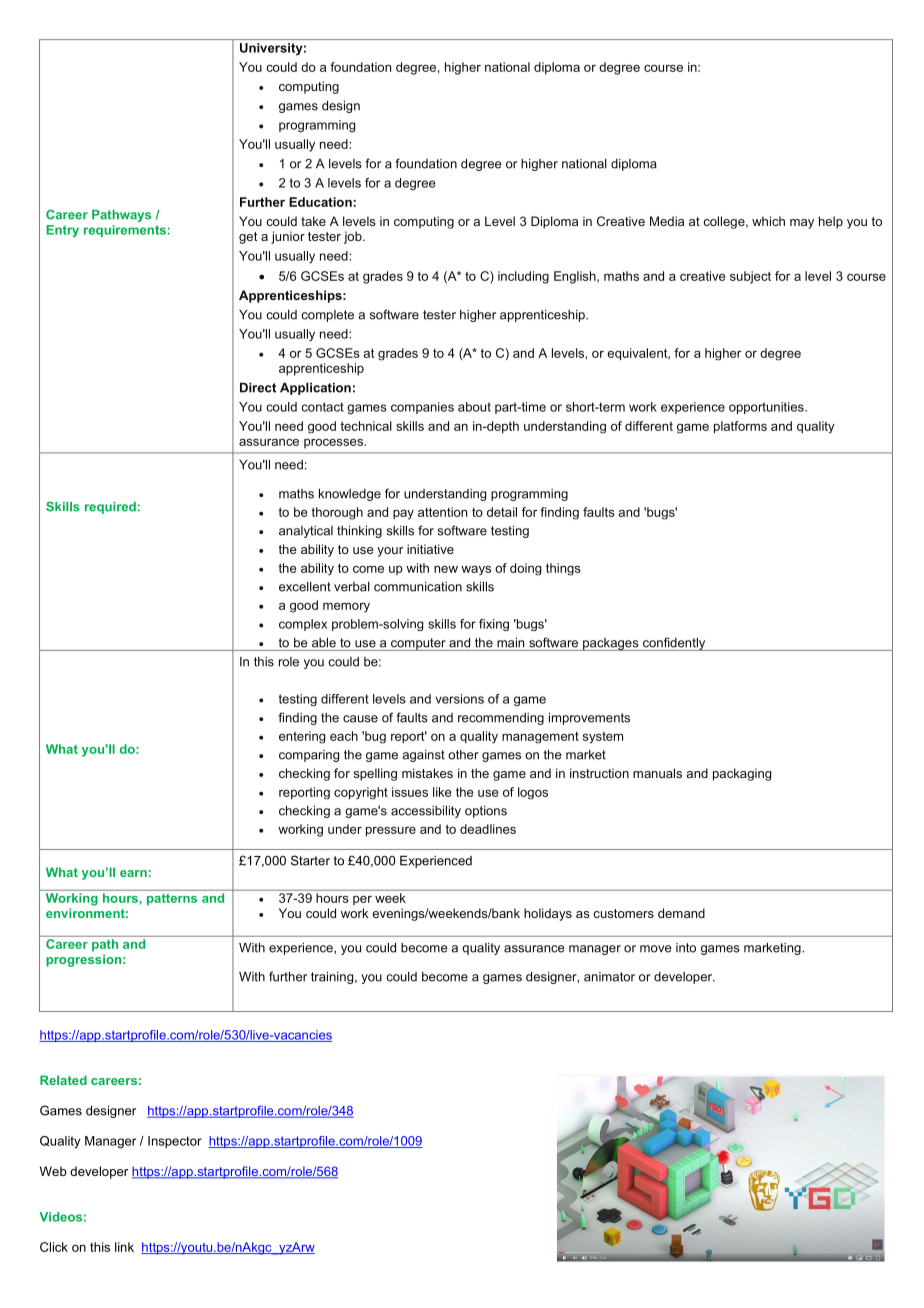  Describe the element at coordinates (674, 644) in the screenshot. I see `confidently` at that location.
